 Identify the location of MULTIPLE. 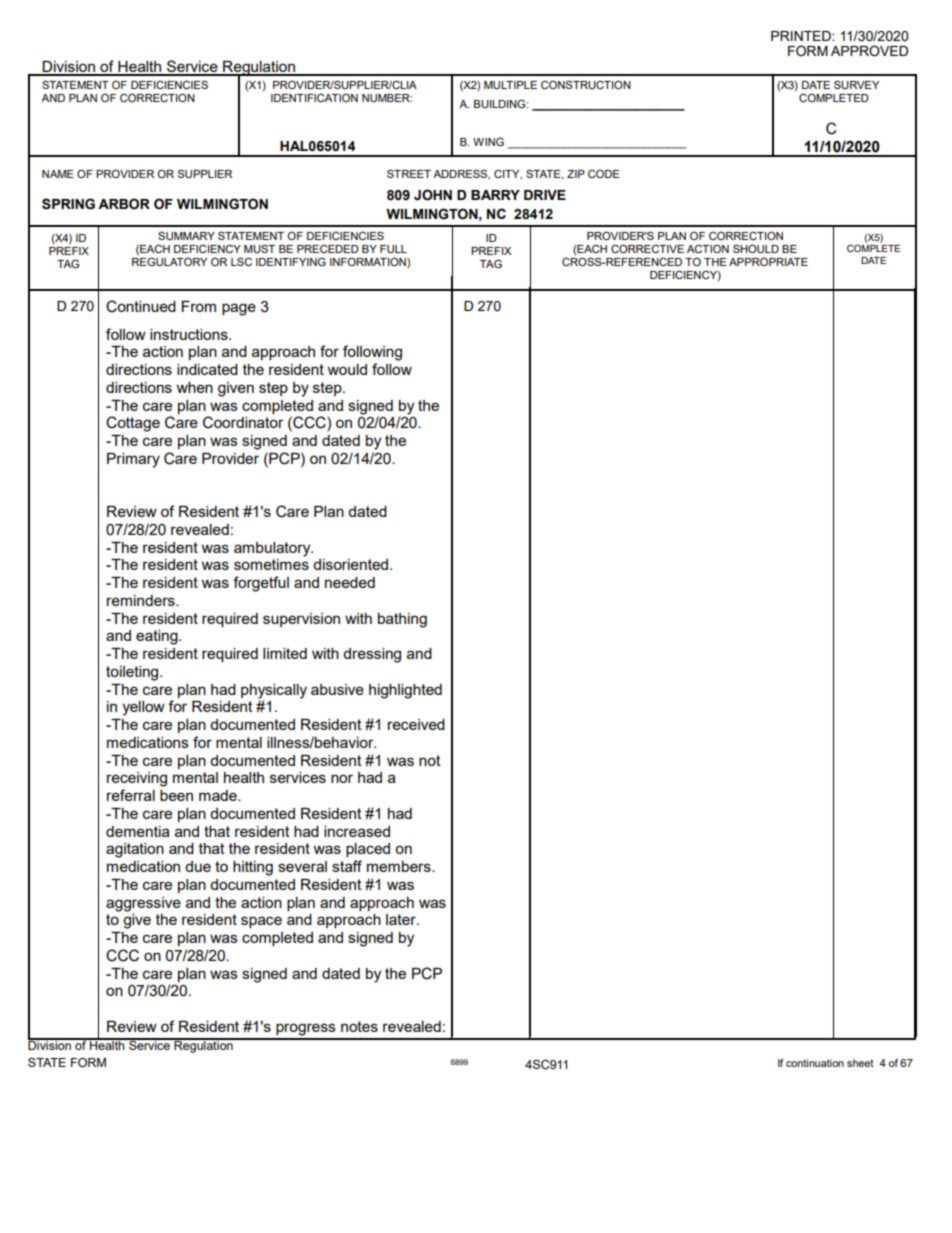
(510, 85).
